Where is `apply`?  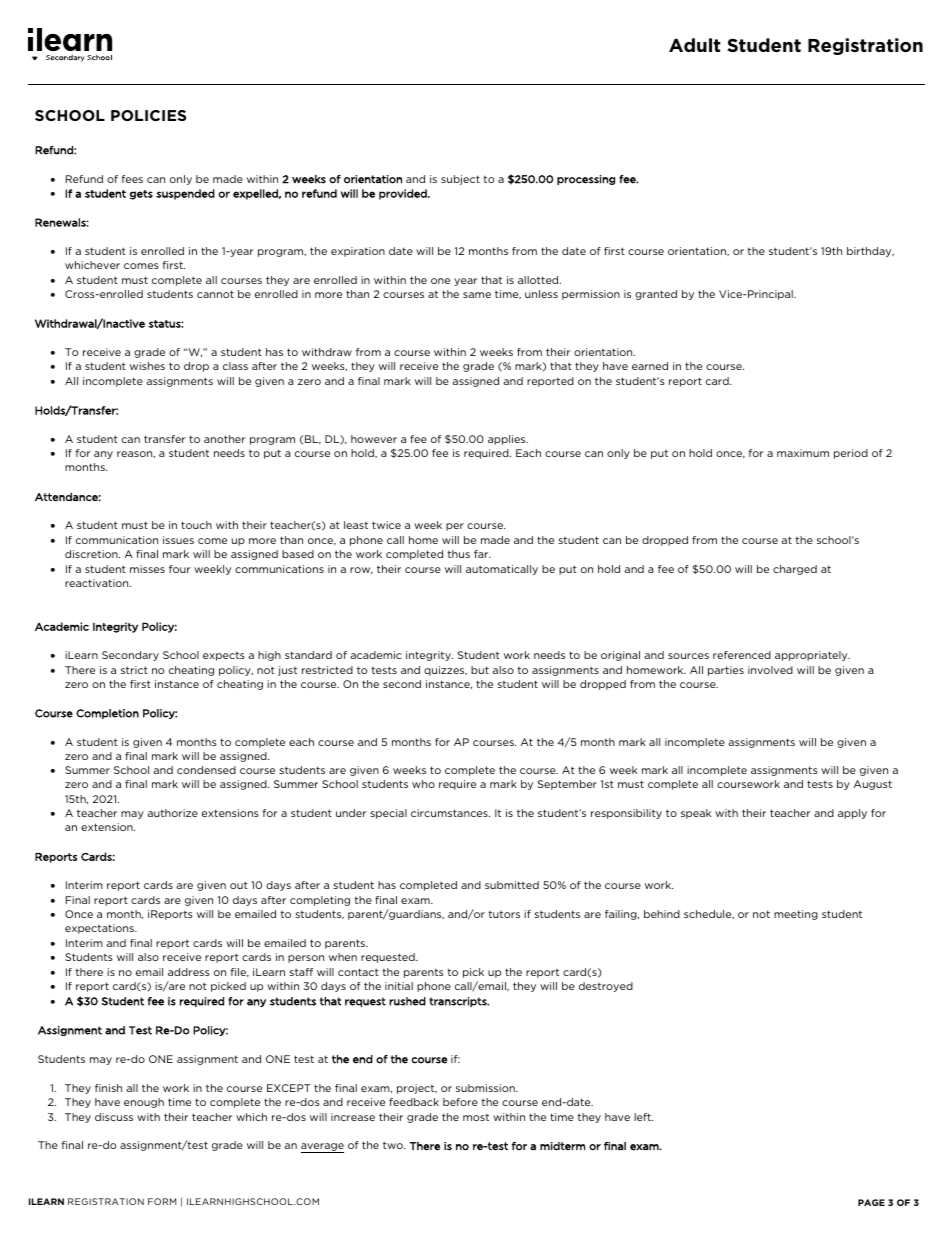
apply is located at coordinates (852, 814).
